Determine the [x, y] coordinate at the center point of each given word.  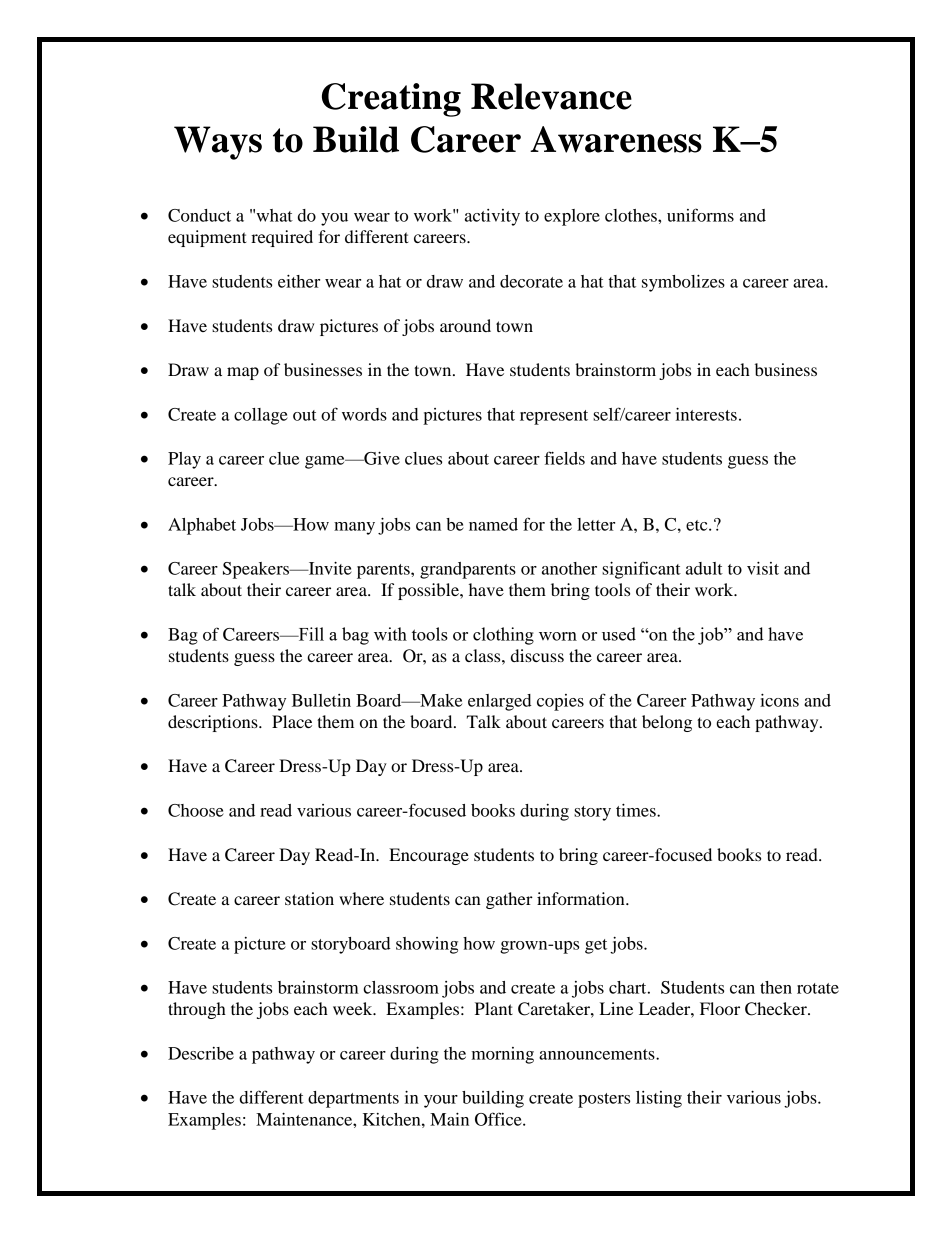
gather [509, 900]
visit [763, 568]
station [309, 898]
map [243, 373]
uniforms [700, 215]
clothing [503, 636]
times [637, 810]
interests [706, 414]
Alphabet [202, 526]
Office [499, 1119]
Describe [201, 1053]
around [465, 325]
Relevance [551, 96]
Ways [218, 143]
